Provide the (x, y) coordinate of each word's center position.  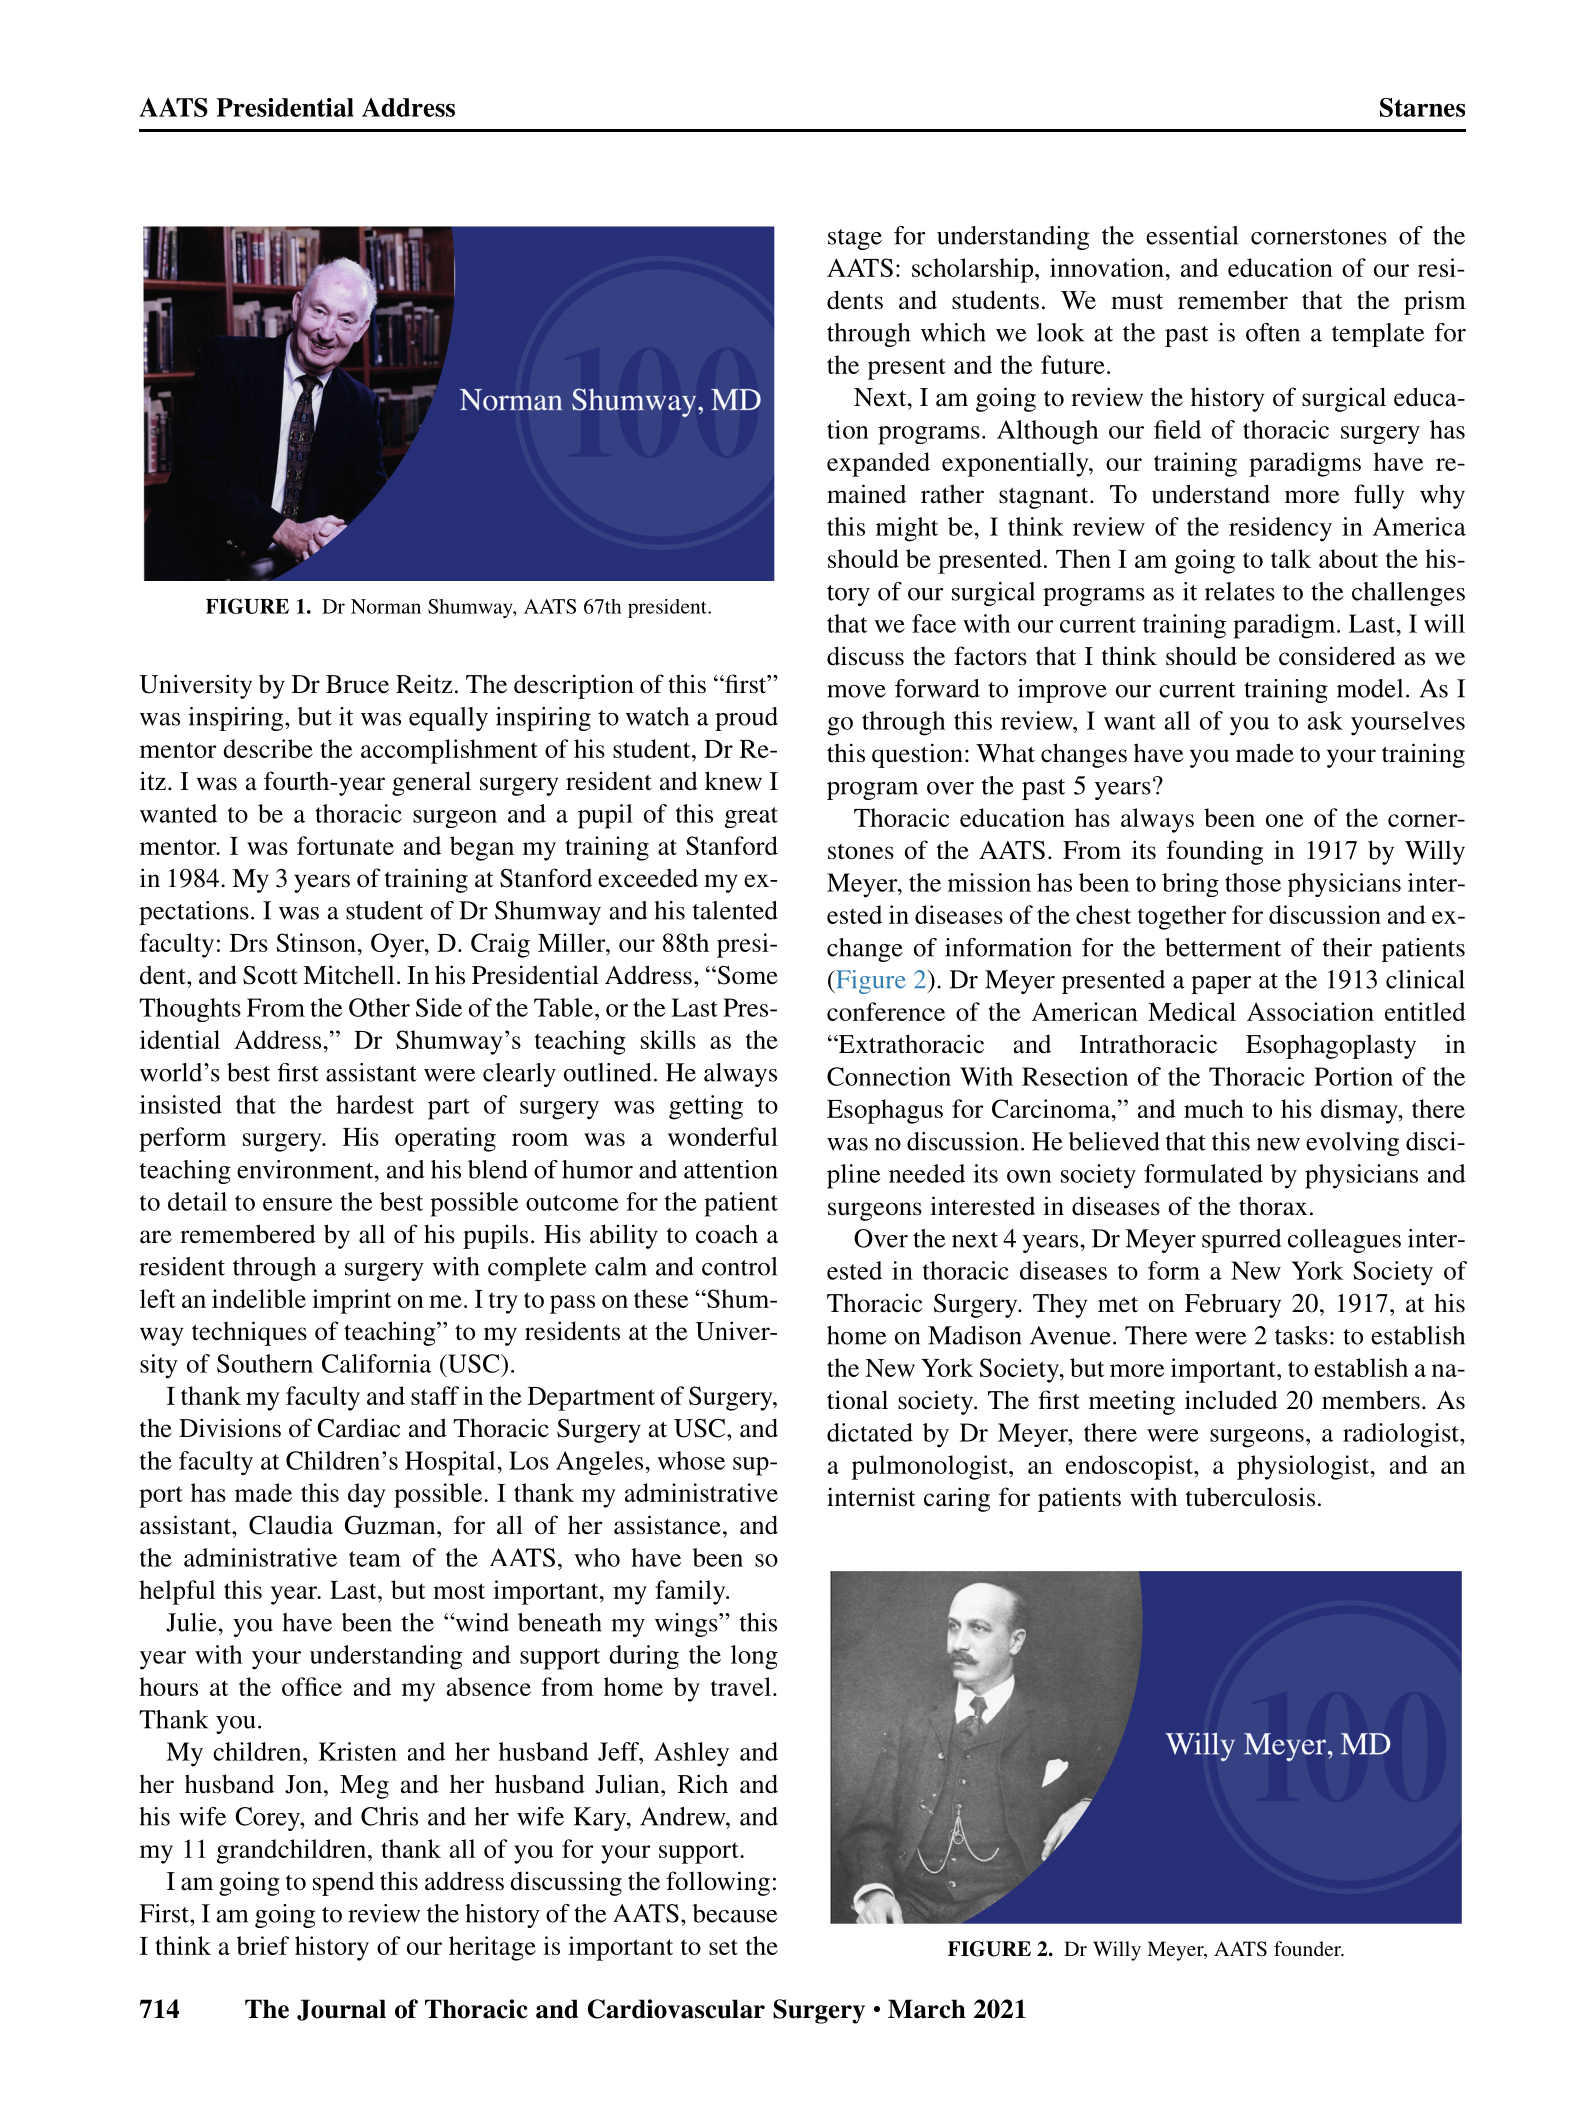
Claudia (291, 1525)
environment (306, 1169)
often (1273, 332)
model (1370, 688)
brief (263, 1945)
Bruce (357, 684)
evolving (1352, 1144)
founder (1309, 1948)
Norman (386, 606)
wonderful (723, 1136)
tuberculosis (1250, 1497)
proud (746, 719)
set (723, 1947)
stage (855, 239)
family (691, 1592)
